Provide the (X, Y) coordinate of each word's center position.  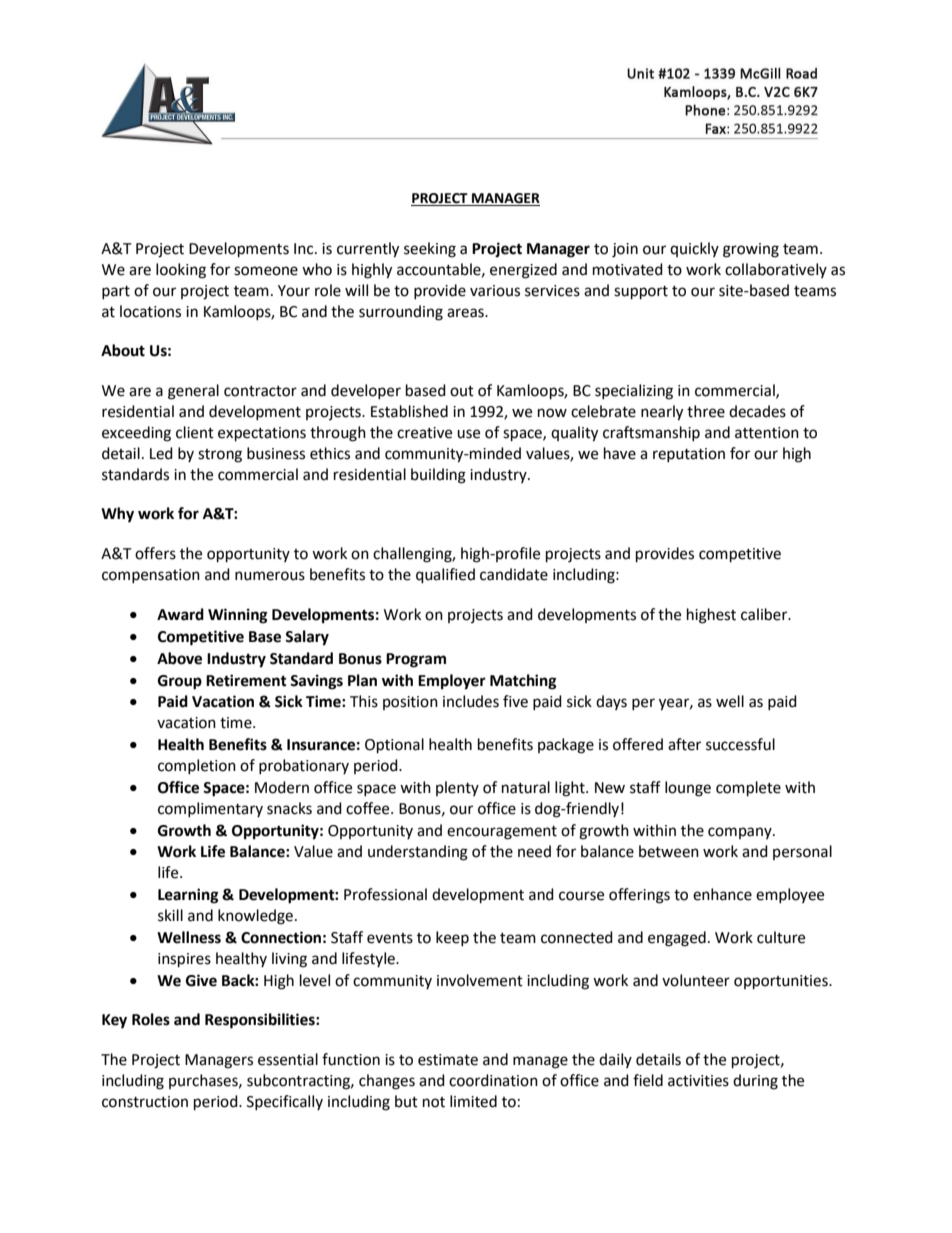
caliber (765, 614)
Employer (452, 682)
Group (180, 682)
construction (145, 1102)
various (495, 291)
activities (698, 1081)
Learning (188, 896)
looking (181, 271)
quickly (694, 249)
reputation (689, 455)
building (438, 476)
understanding (418, 853)
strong (220, 456)
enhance (722, 894)
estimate (448, 1060)
